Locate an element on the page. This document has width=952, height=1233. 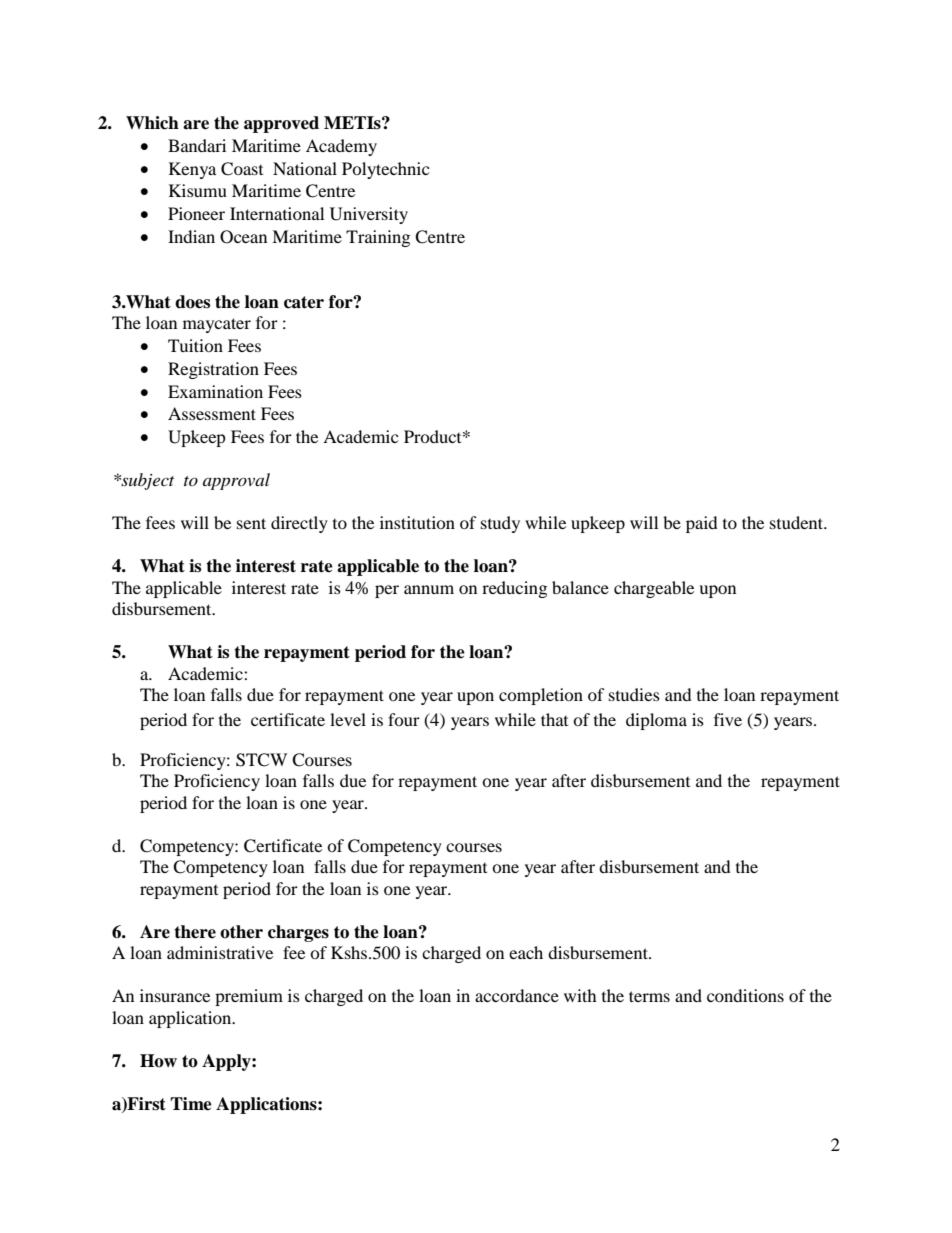
study is located at coordinates (500, 524).
